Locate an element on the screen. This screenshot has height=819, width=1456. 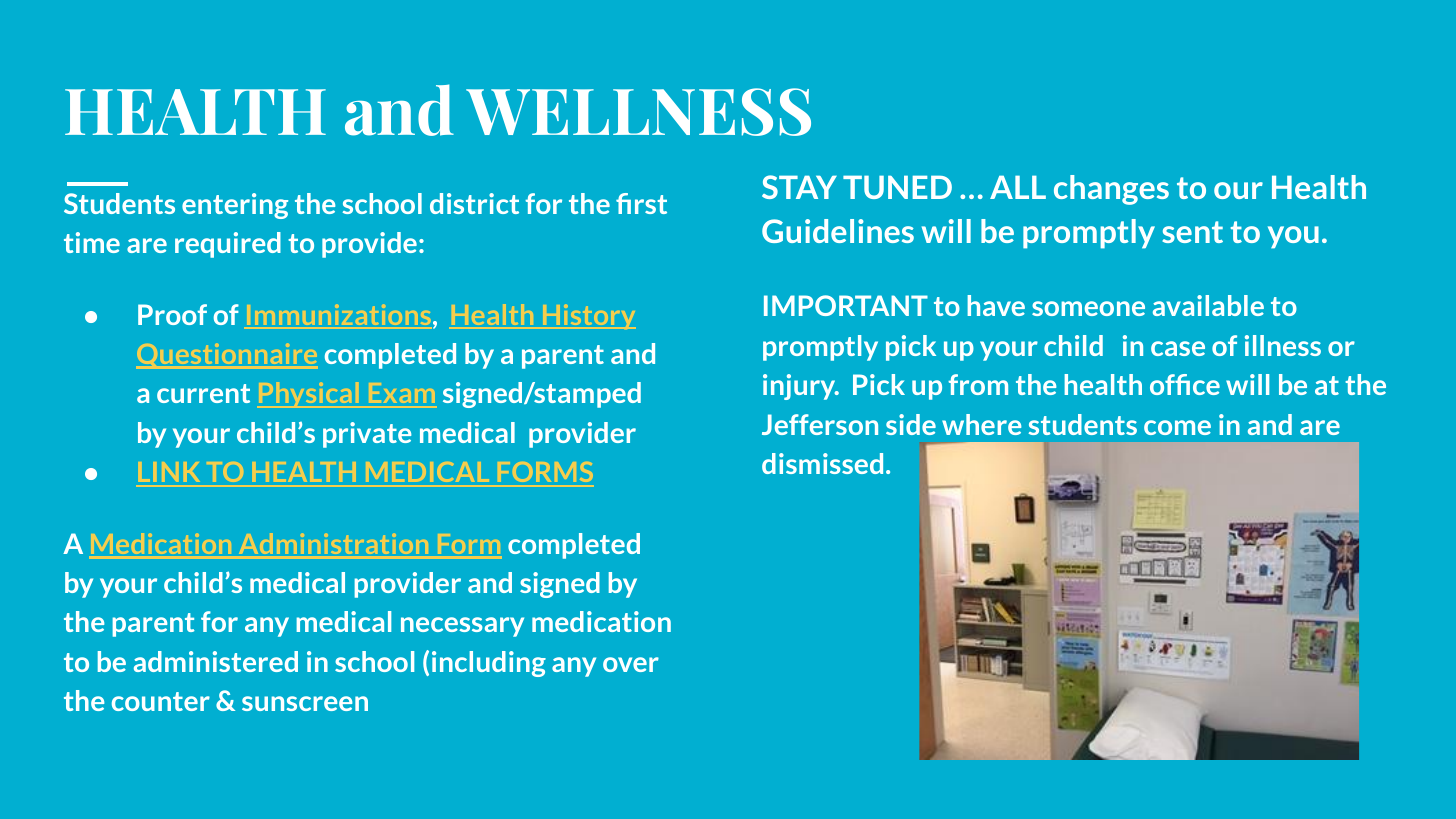
come is located at coordinates (1177, 427).
